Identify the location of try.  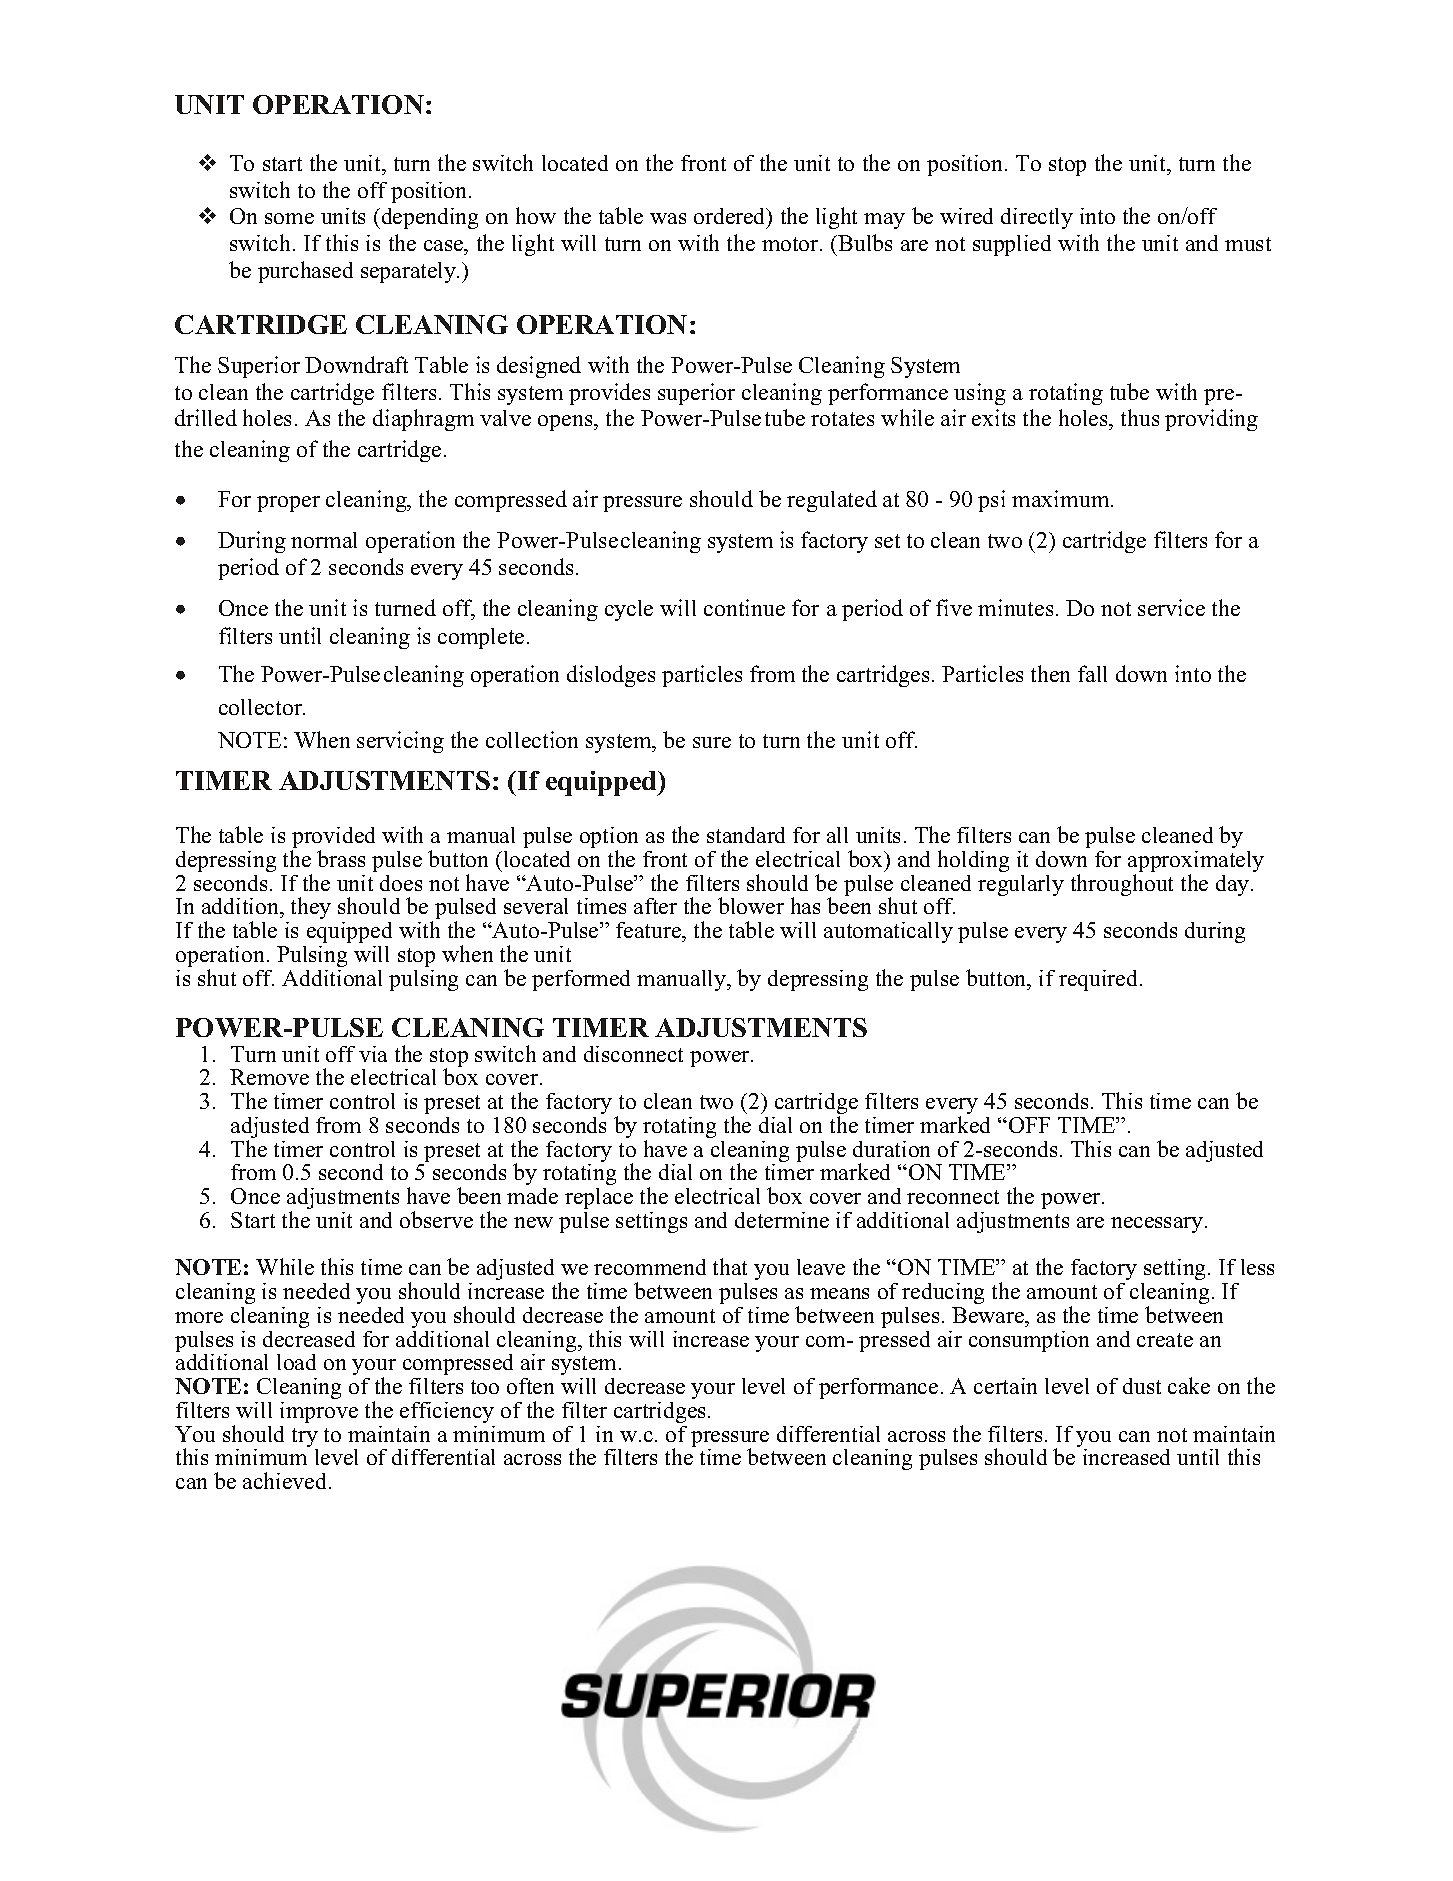
(305, 1439).
